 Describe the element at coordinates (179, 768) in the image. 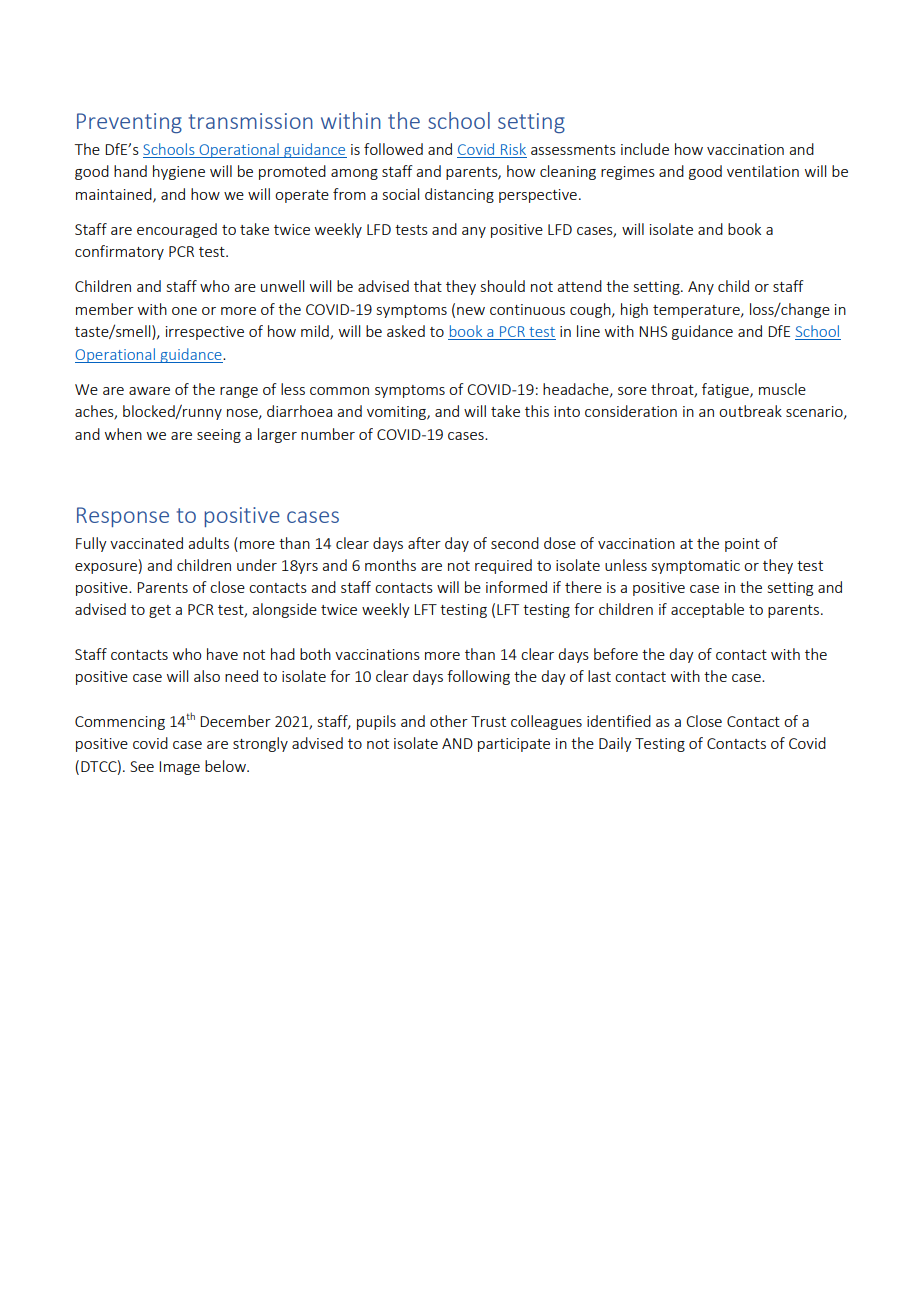

I see `Image` at that location.
